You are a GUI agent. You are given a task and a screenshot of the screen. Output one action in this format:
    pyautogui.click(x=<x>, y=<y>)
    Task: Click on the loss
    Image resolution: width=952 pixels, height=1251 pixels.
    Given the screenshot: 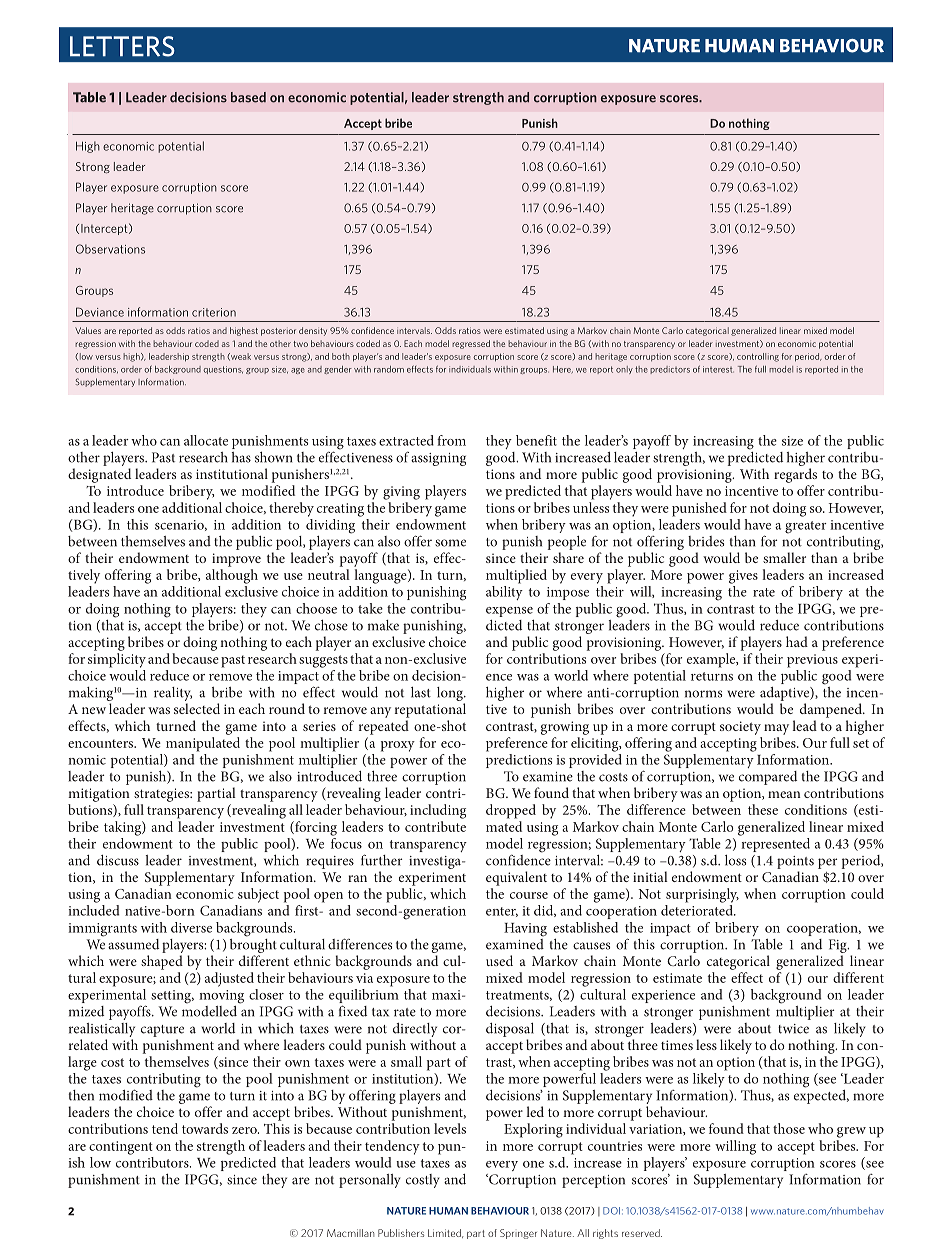 What is the action you would take?
    pyautogui.click(x=735, y=860)
